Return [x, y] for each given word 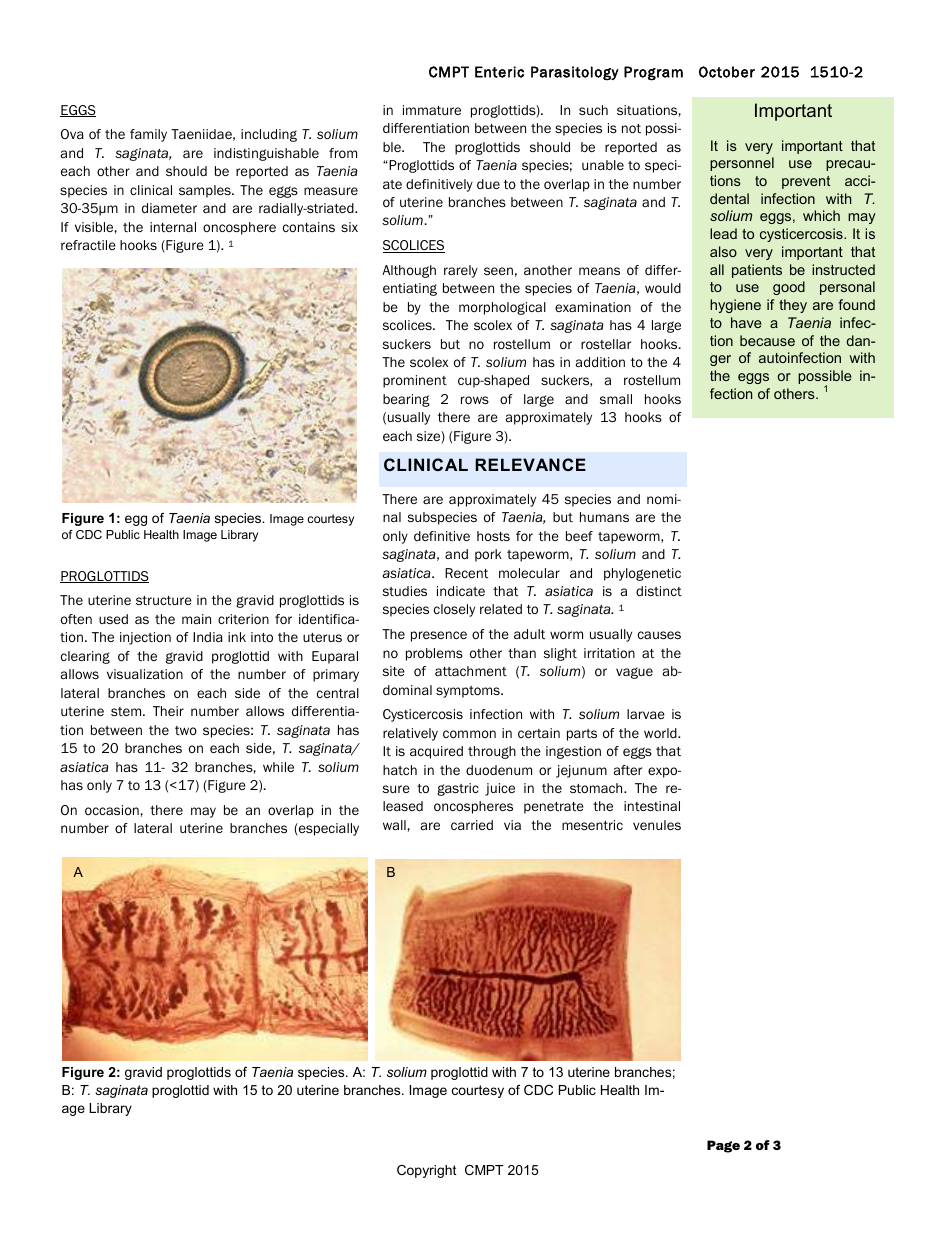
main [196, 619]
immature [432, 110]
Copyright [427, 1171]
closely [454, 610]
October [727, 72]
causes [659, 635]
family [148, 135]
